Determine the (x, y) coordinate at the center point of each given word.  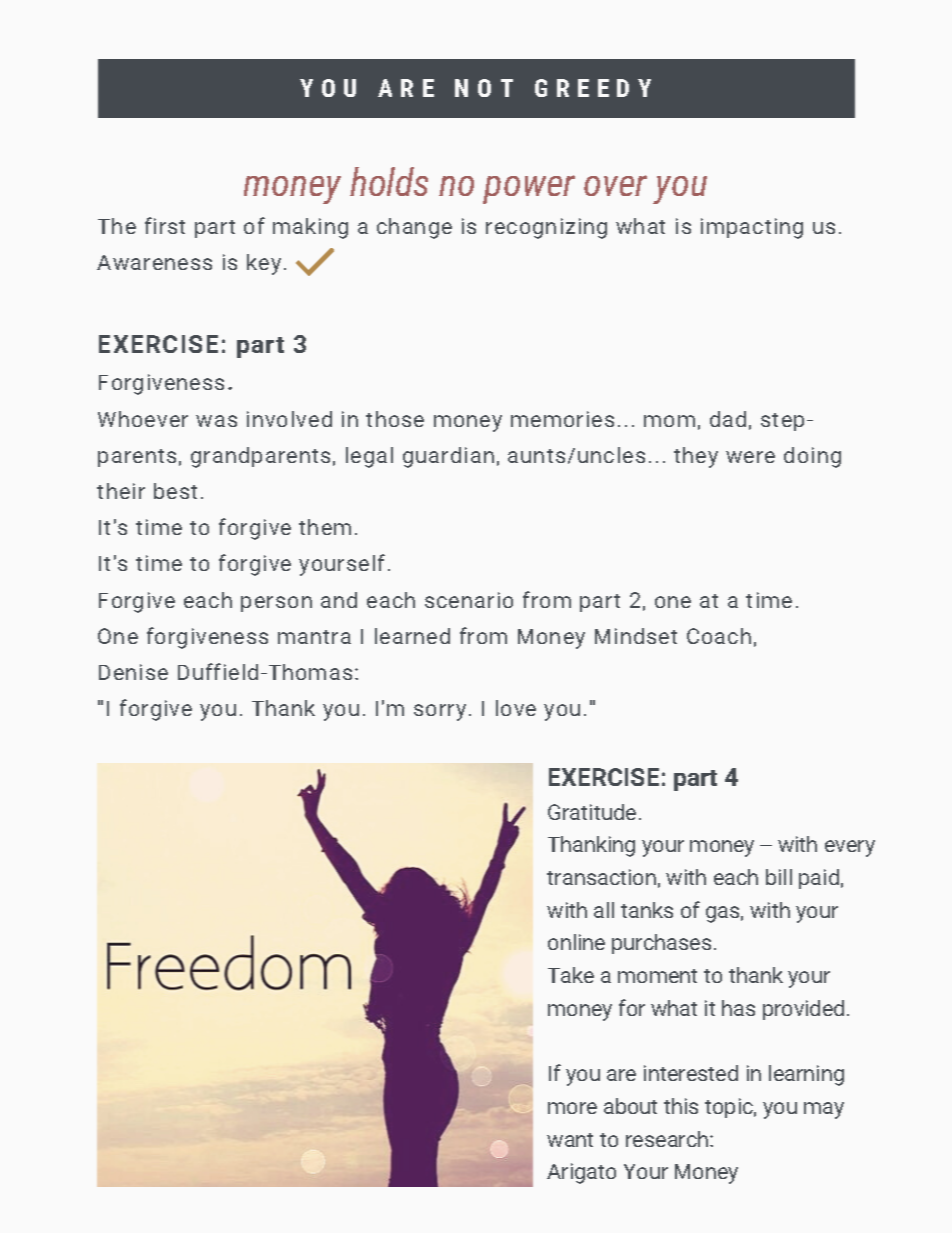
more (572, 1108)
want (570, 1140)
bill (779, 877)
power (529, 189)
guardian (448, 457)
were (750, 457)
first (165, 225)
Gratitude (592, 812)
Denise (133, 672)
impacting (752, 228)
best (175, 491)
